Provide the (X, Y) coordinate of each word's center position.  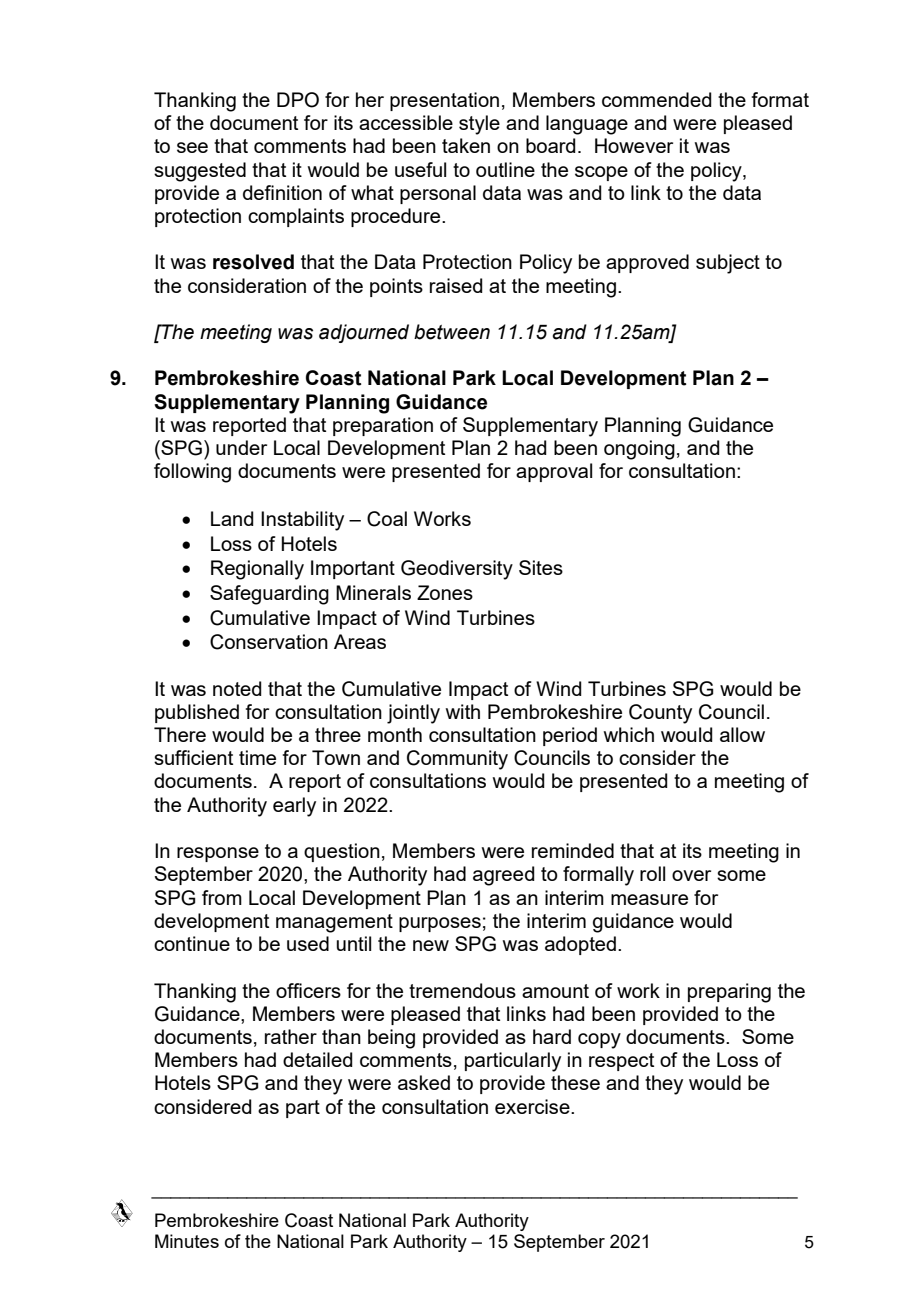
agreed (504, 876)
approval (554, 472)
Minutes (187, 1241)
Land (232, 518)
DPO (298, 100)
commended (657, 99)
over (691, 875)
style (479, 125)
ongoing (639, 450)
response (218, 854)
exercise (533, 1106)
